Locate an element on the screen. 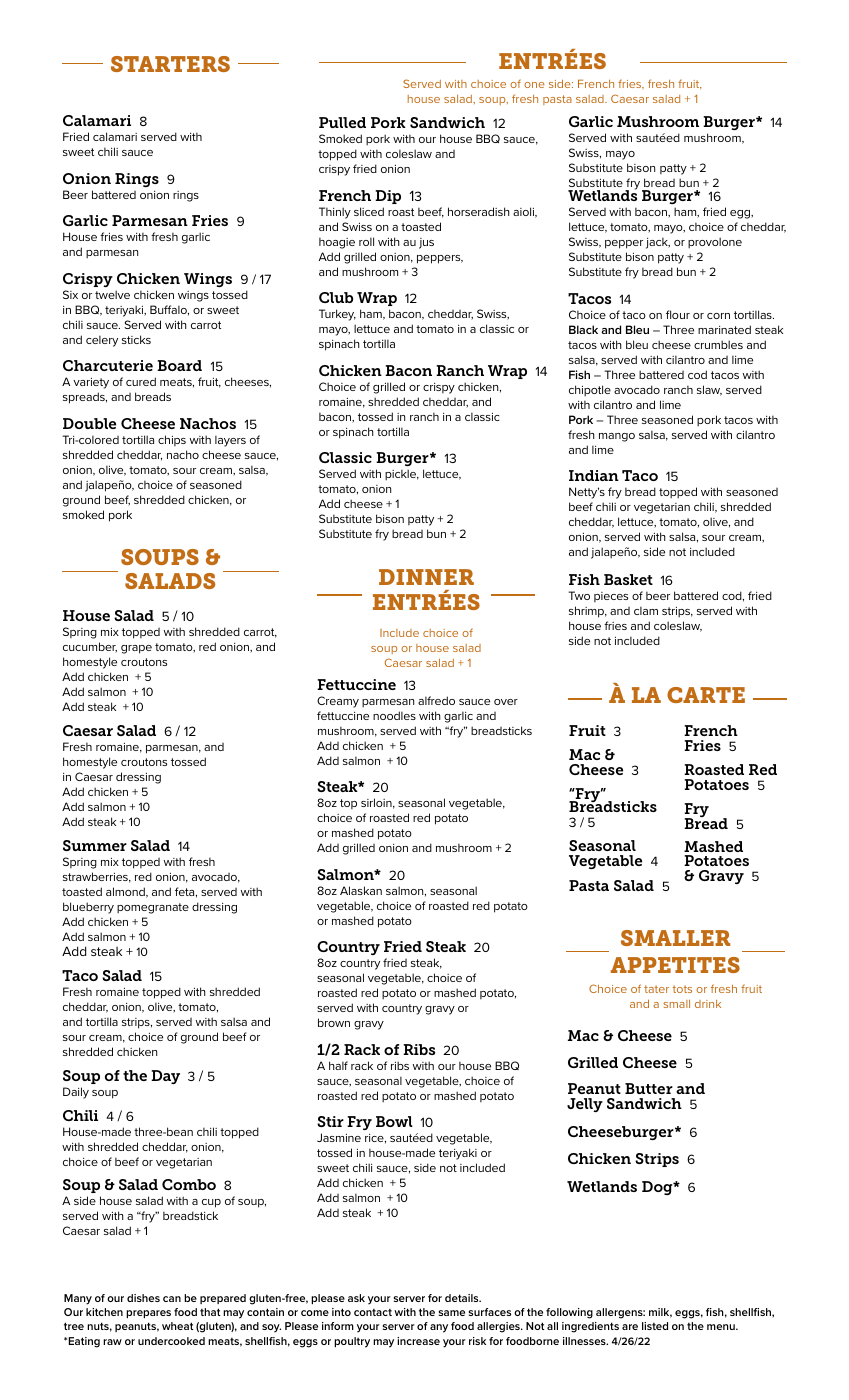 The height and width of the screenshot is (1400, 849). STARTERS is located at coordinates (170, 64).
